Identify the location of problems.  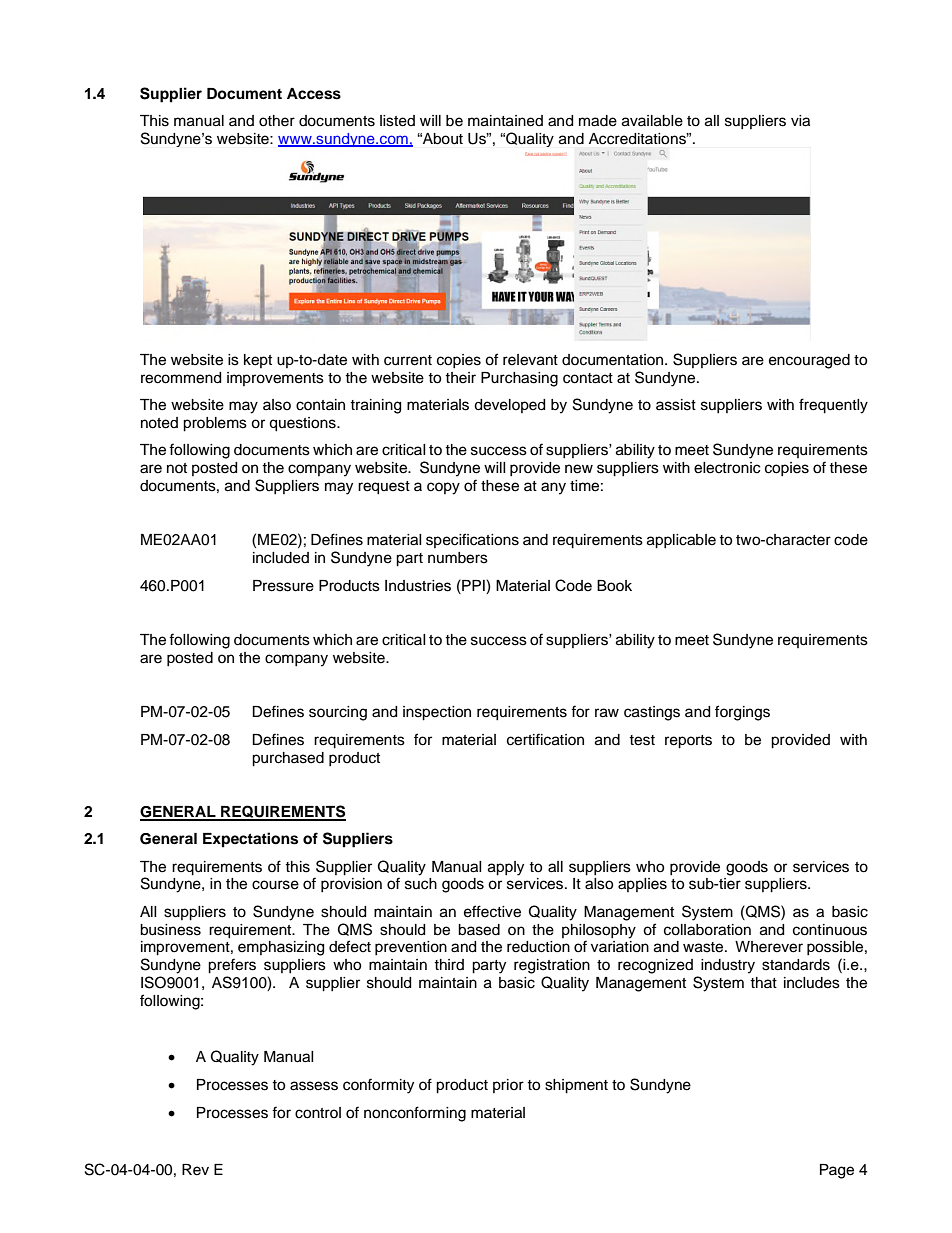
(215, 424).
